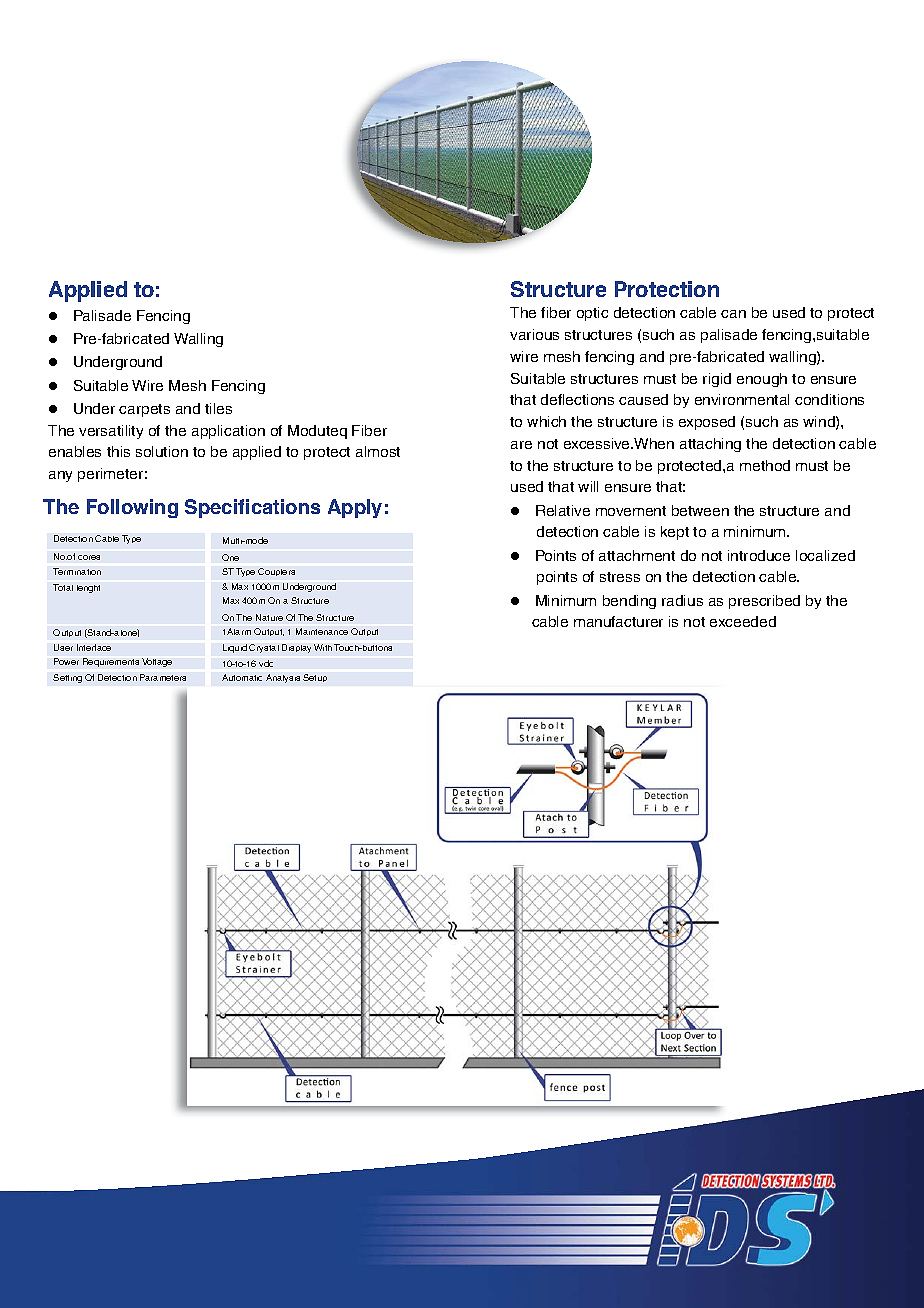 This document has width=924, height=1308. Describe the element at coordinates (218, 408) in the document. I see `tiles` at that location.
